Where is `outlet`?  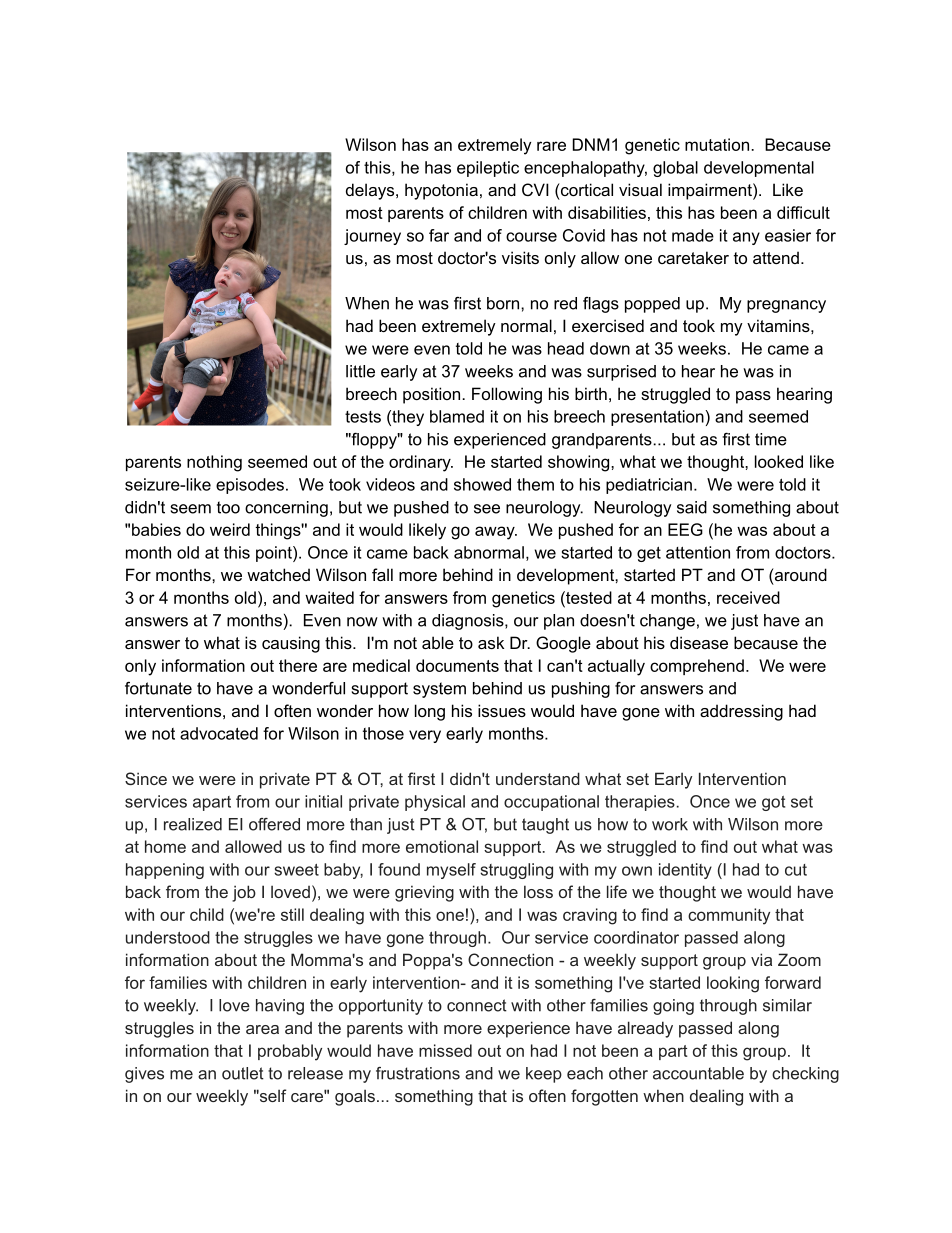 outlet is located at coordinates (243, 1073).
